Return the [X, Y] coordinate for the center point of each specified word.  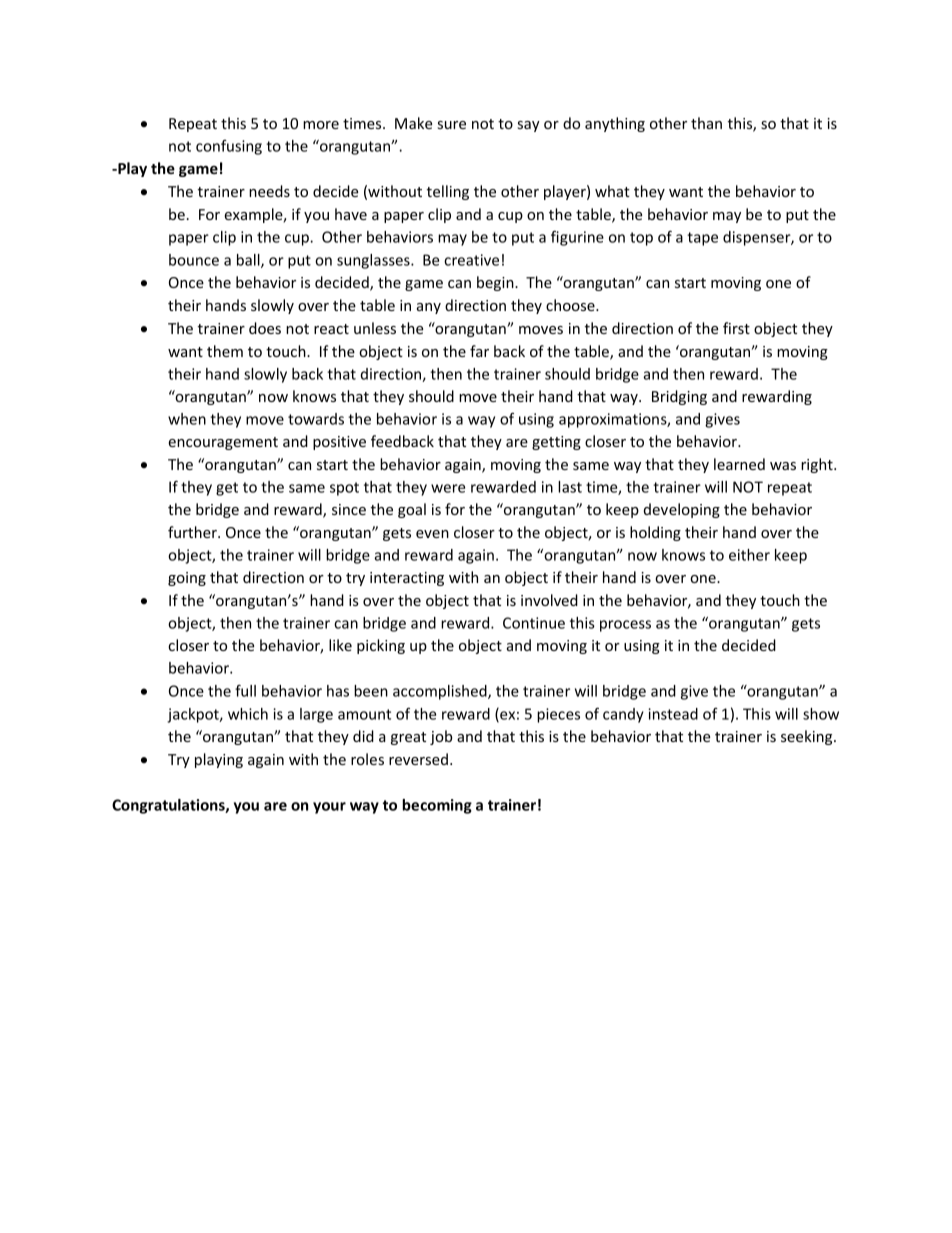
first [736, 328]
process [625, 626]
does [265, 328]
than [706, 123]
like [340, 645]
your [329, 808]
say [529, 126]
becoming [437, 806]
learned [739, 464]
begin [496, 283]
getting [556, 443]
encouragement [223, 443]
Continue [534, 623]
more [321, 125]
